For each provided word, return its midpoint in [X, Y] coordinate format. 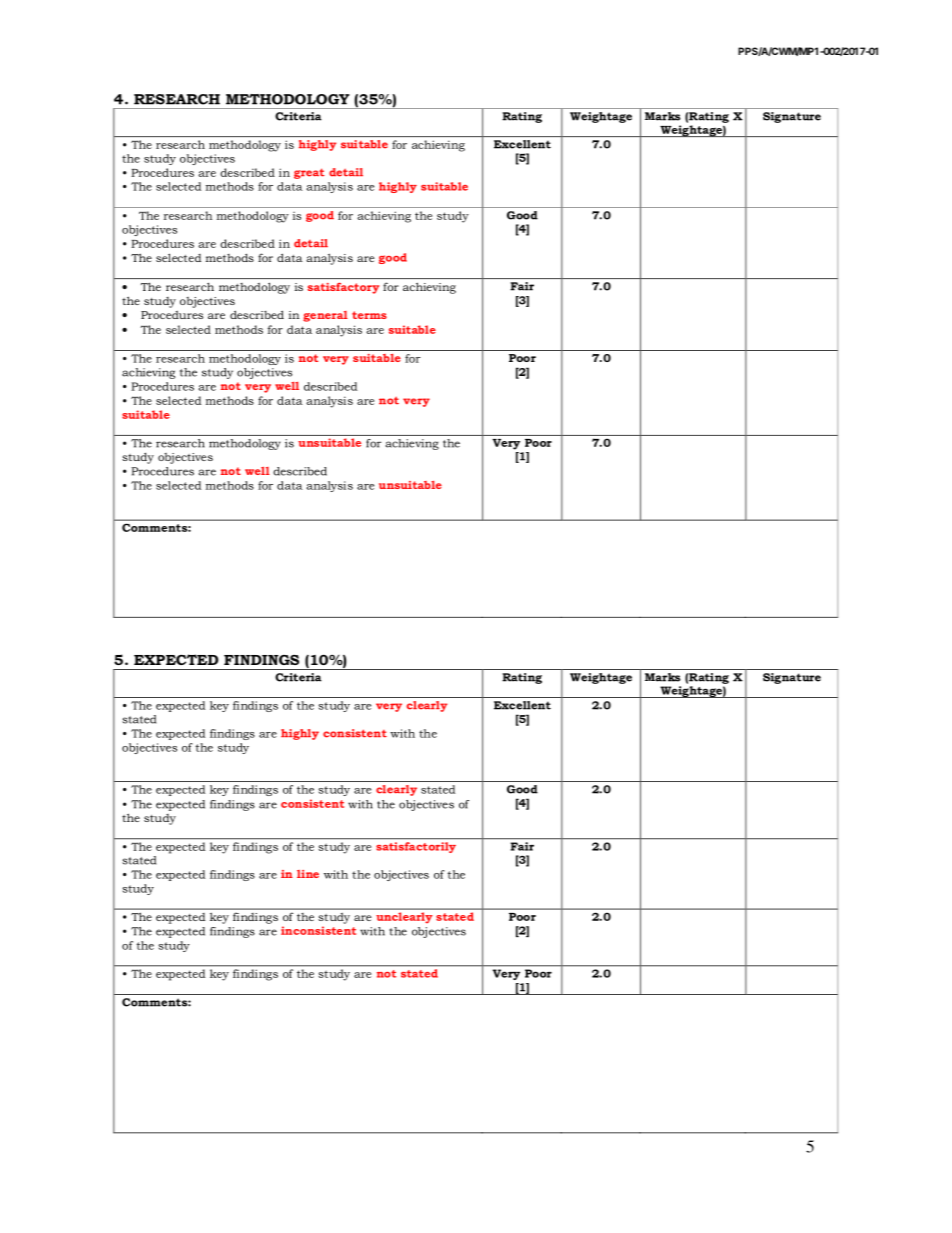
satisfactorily [416, 847]
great [309, 173]
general [325, 316]
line [308, 874]
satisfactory [343, 288]
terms [369, 315]
